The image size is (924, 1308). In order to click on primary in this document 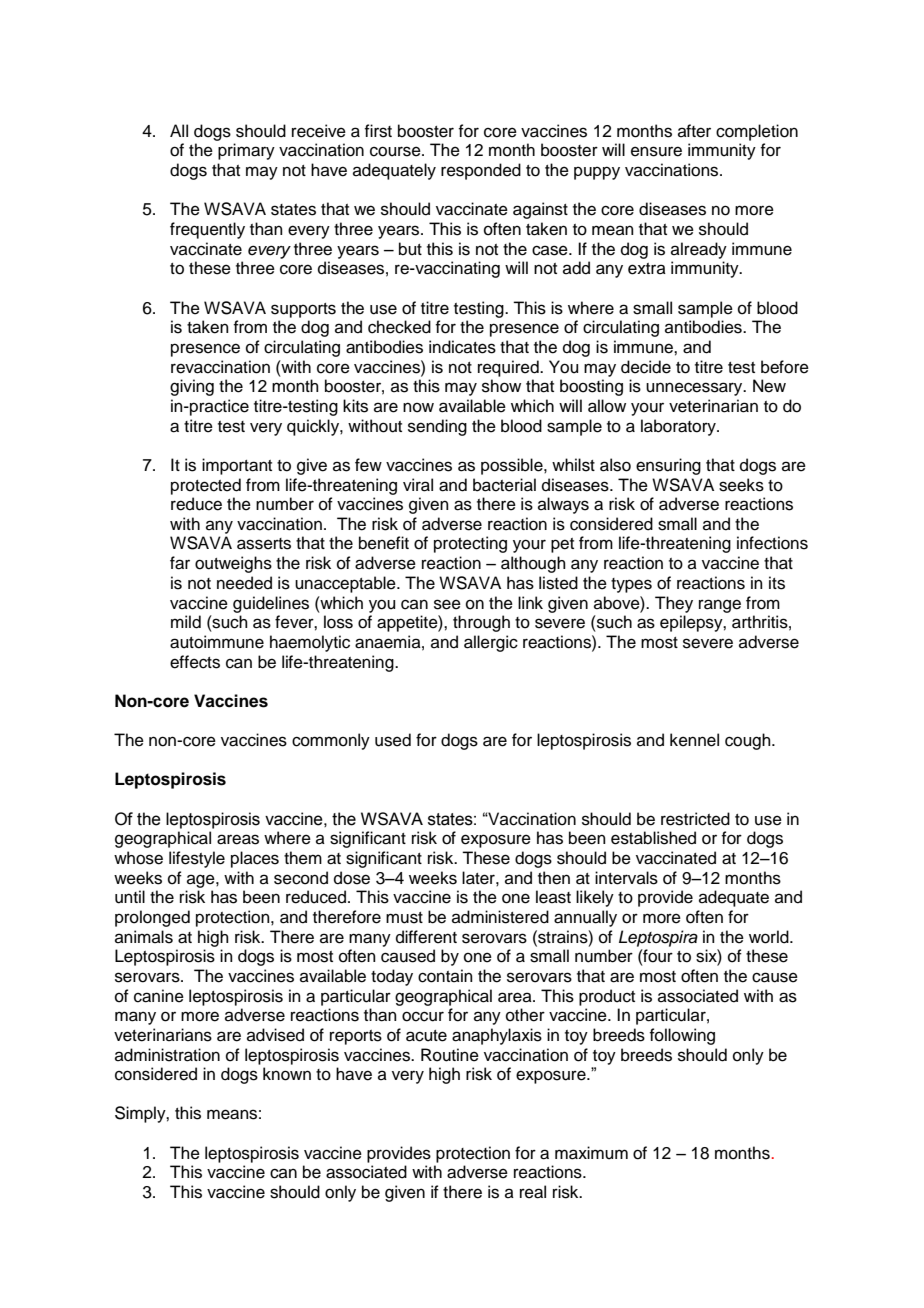, I will do `click(246, 151)`.
